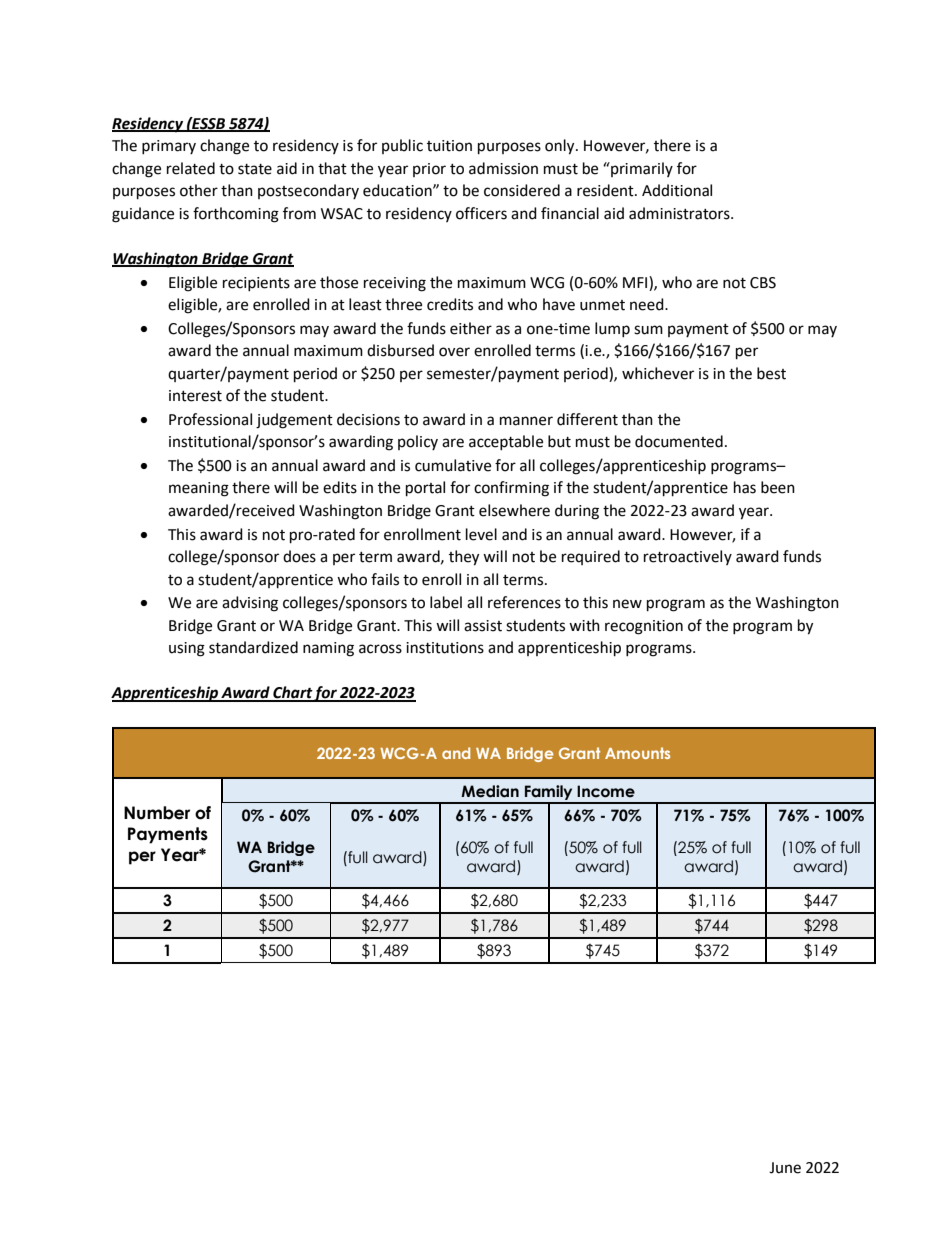  I want to click on Additional, so click(677, 190).
